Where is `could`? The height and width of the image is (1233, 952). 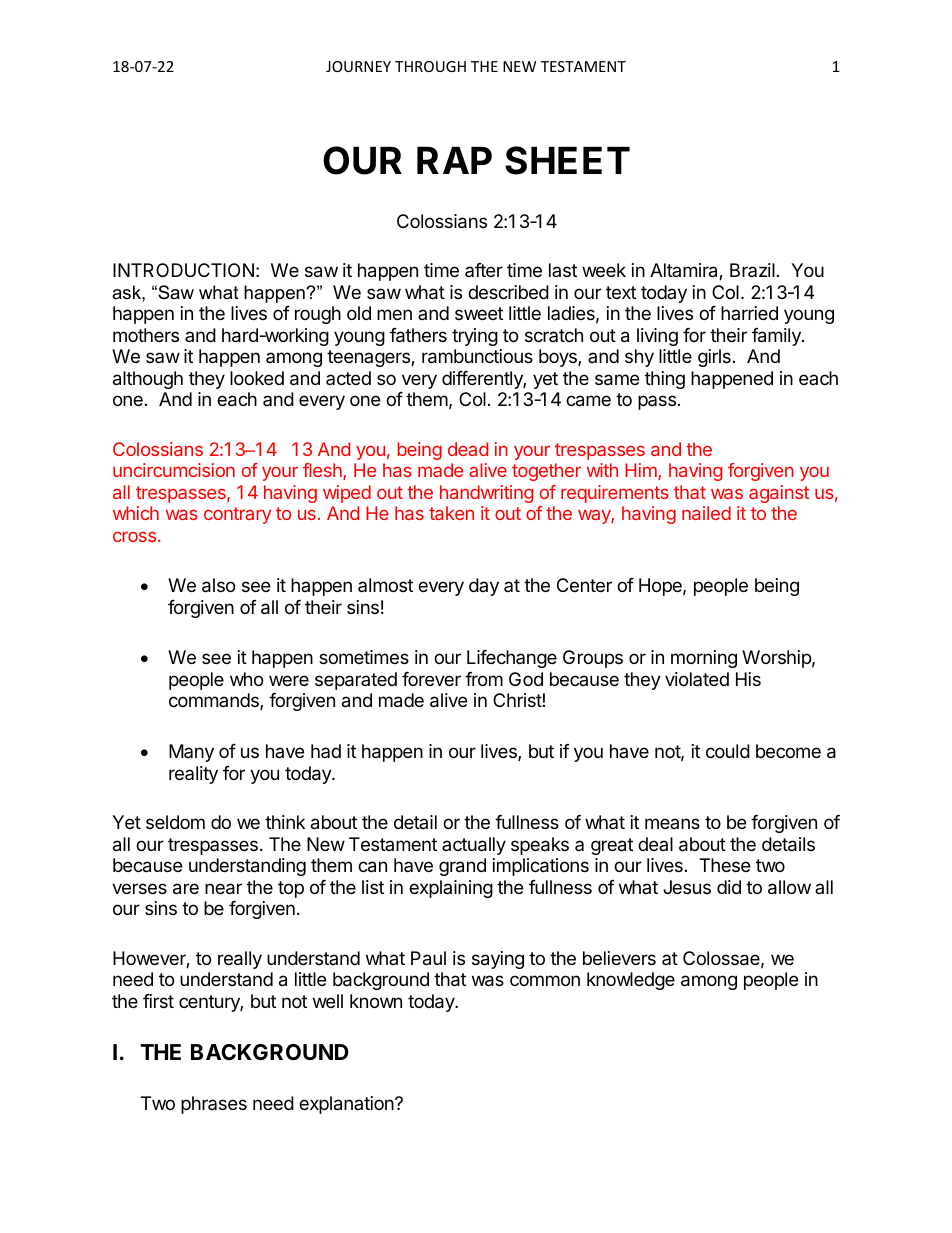 could is located at coordinates (728, 751).
